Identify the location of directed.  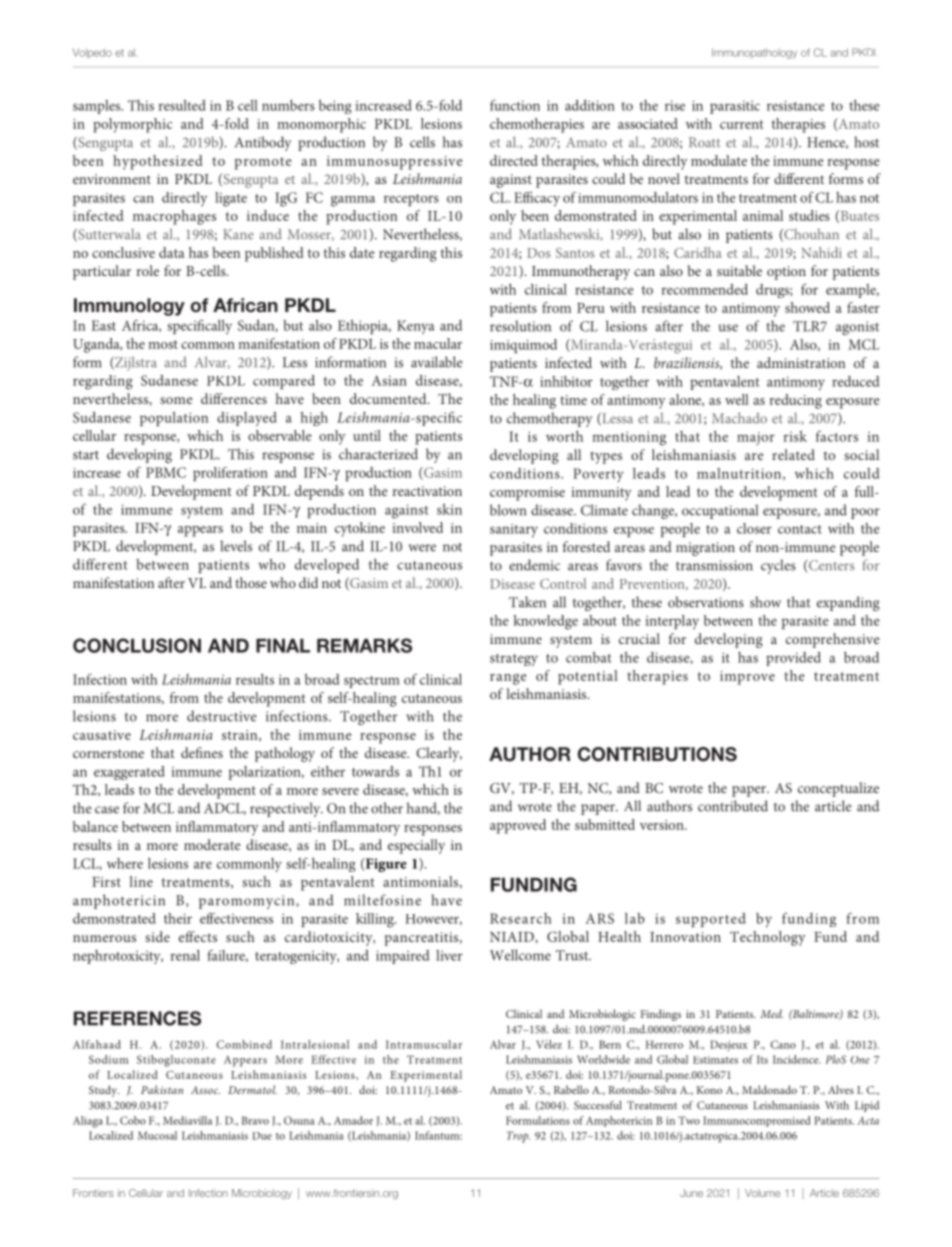
(514, 160).
